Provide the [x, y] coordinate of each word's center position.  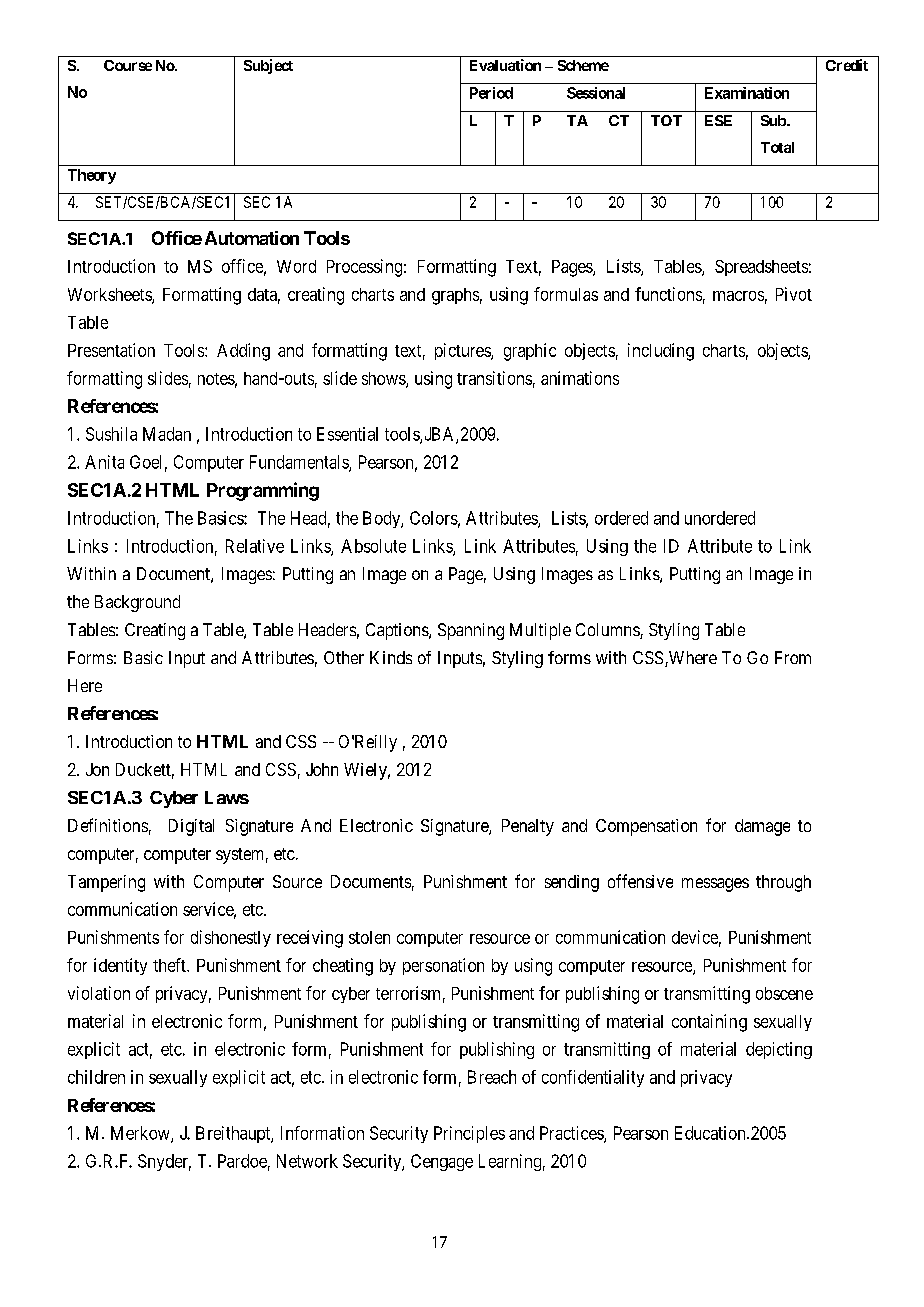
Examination [747, 93]
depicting [779, 1050]
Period [491, 93]
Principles [469, 1134]
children [96, 1077]
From [793, 657]
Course [128, 65]
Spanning [471, 631]
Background [137, 603]
